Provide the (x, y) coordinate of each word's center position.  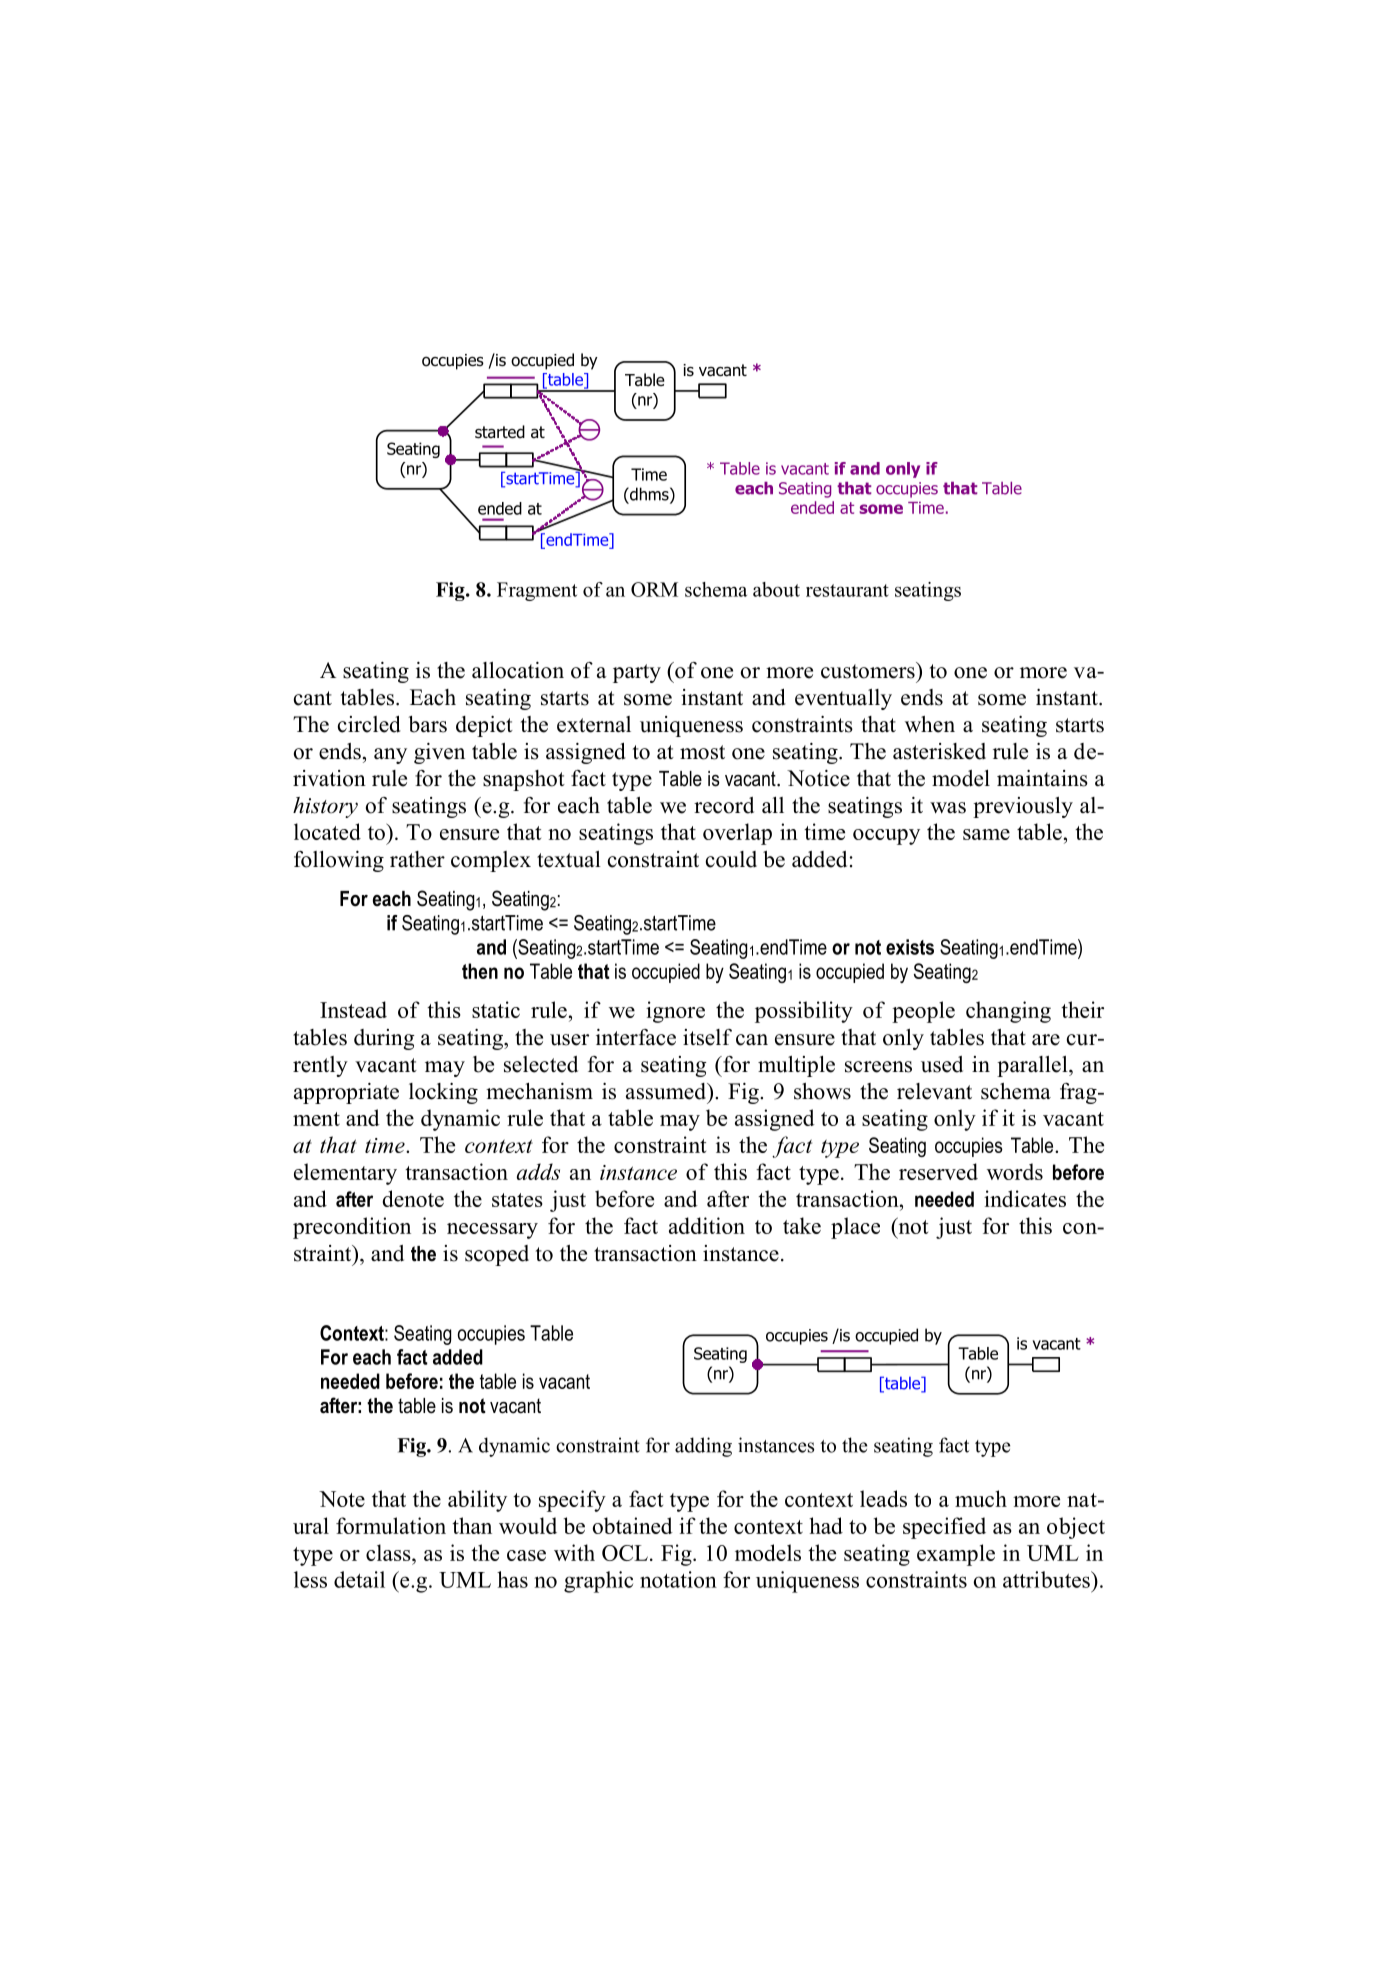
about (776, 589)
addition (707, 1225)
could (731, 859)
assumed (667, 1091)
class (389, 1552)
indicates (1025, 1198)
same (986, 834)
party (637, 673)
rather (417, 859)
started (500, 432)
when (930, 724)
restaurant (847, 590)
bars (427, 724)
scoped (497, 1255)
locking (443, 1093)
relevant (934, 1091)
